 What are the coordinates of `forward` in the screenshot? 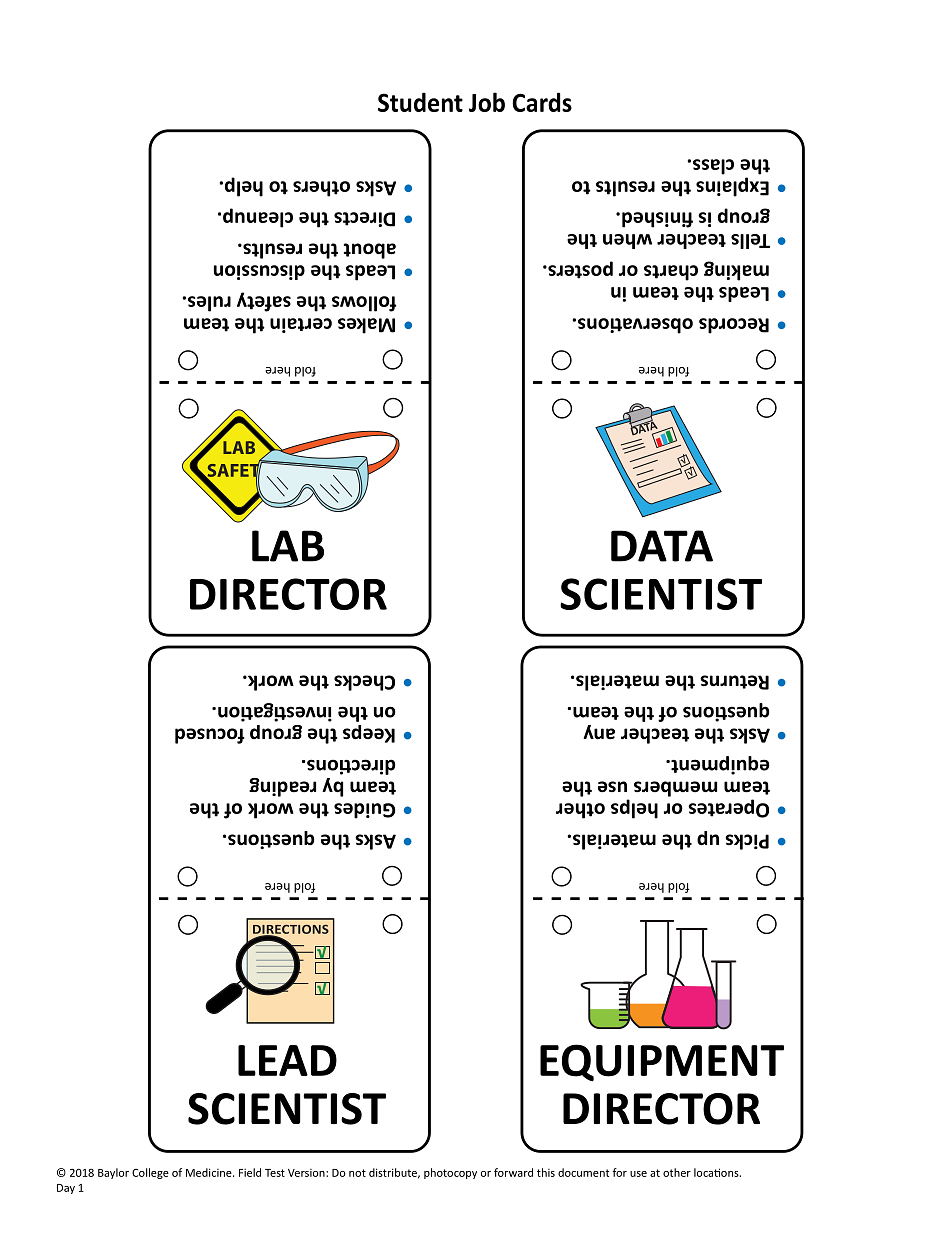 It's located at (513, 1172).
